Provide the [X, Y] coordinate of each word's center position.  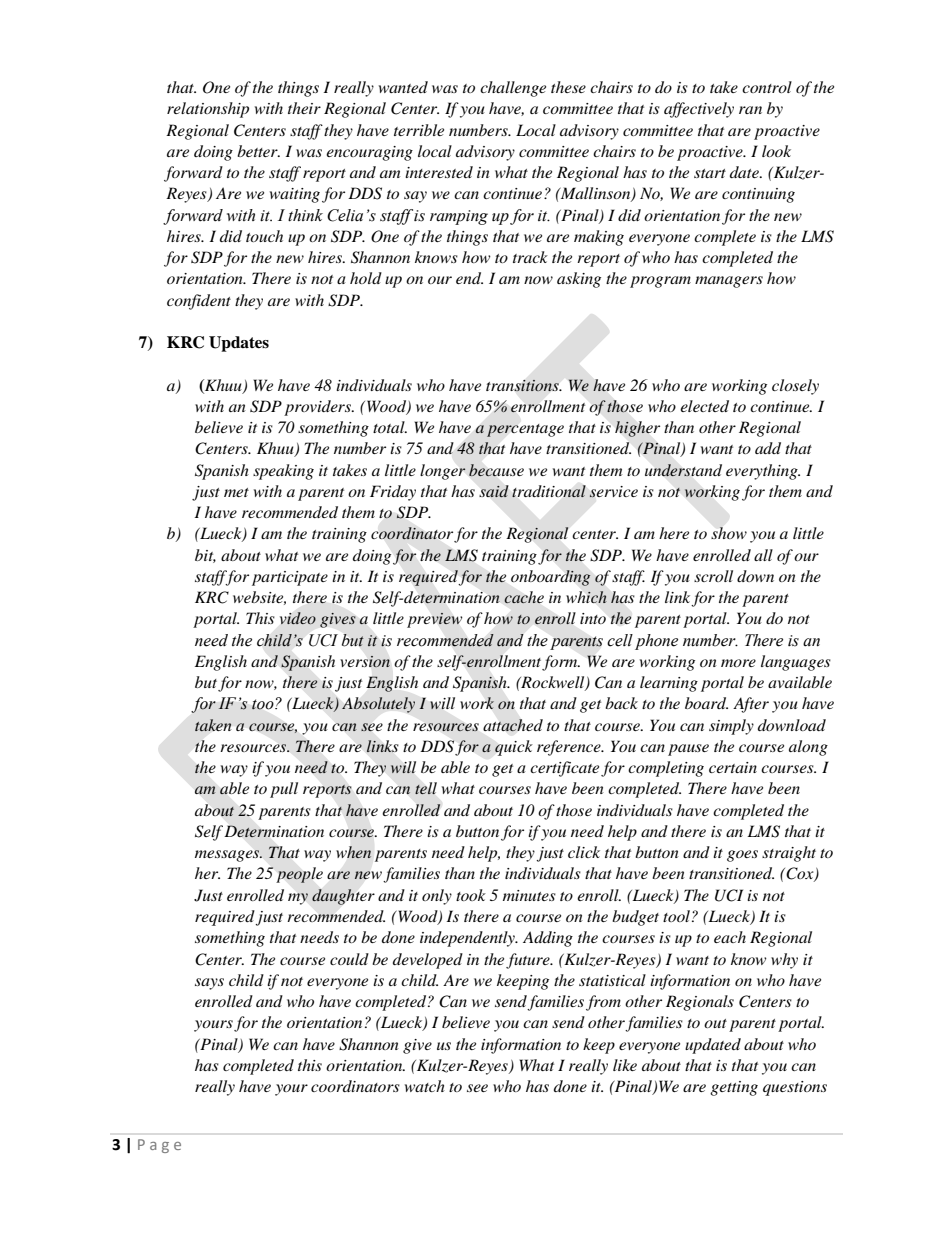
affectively [699, 110]
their [304, 108]
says [209, 984]
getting [734, 1088]
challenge [513, 89]
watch [425, 1086]
